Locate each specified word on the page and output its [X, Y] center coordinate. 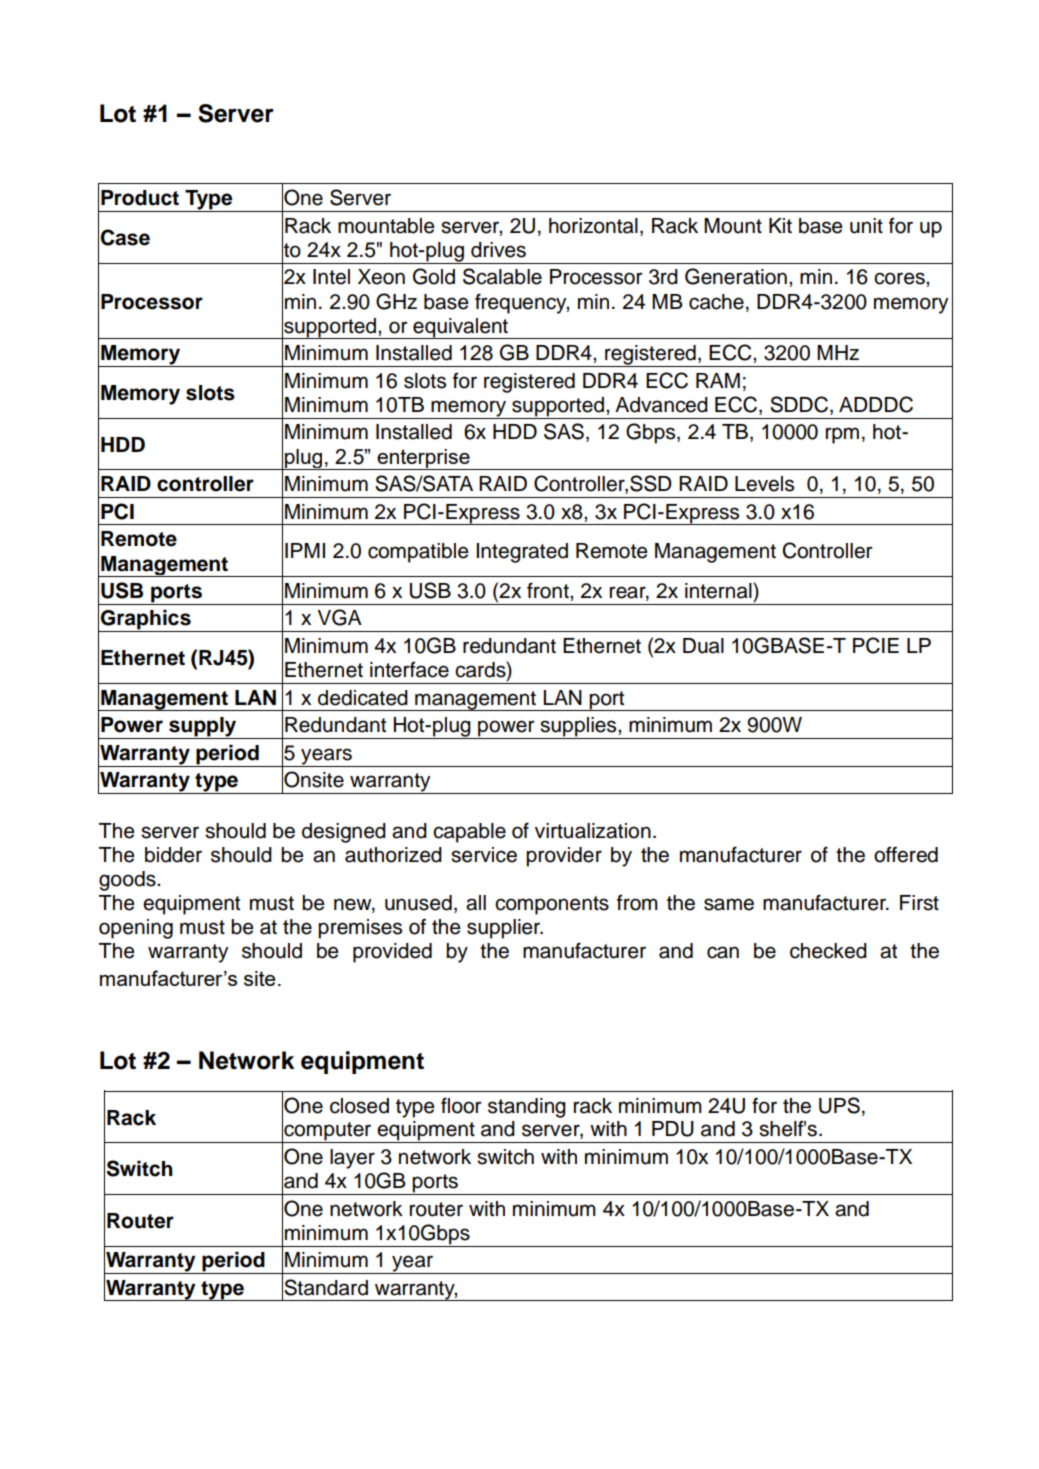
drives [498, 250]
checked [828, 951]
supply [203, 728]
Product [140, 198]
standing [527, 1108]
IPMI [305, 550]
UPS [839, 1105]
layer [352, 1159]
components [552, 905]
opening [136, 929]
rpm [842, 435]
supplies [578, 728]
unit [866, 226]
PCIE [876, 645]
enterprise [423, 459]
